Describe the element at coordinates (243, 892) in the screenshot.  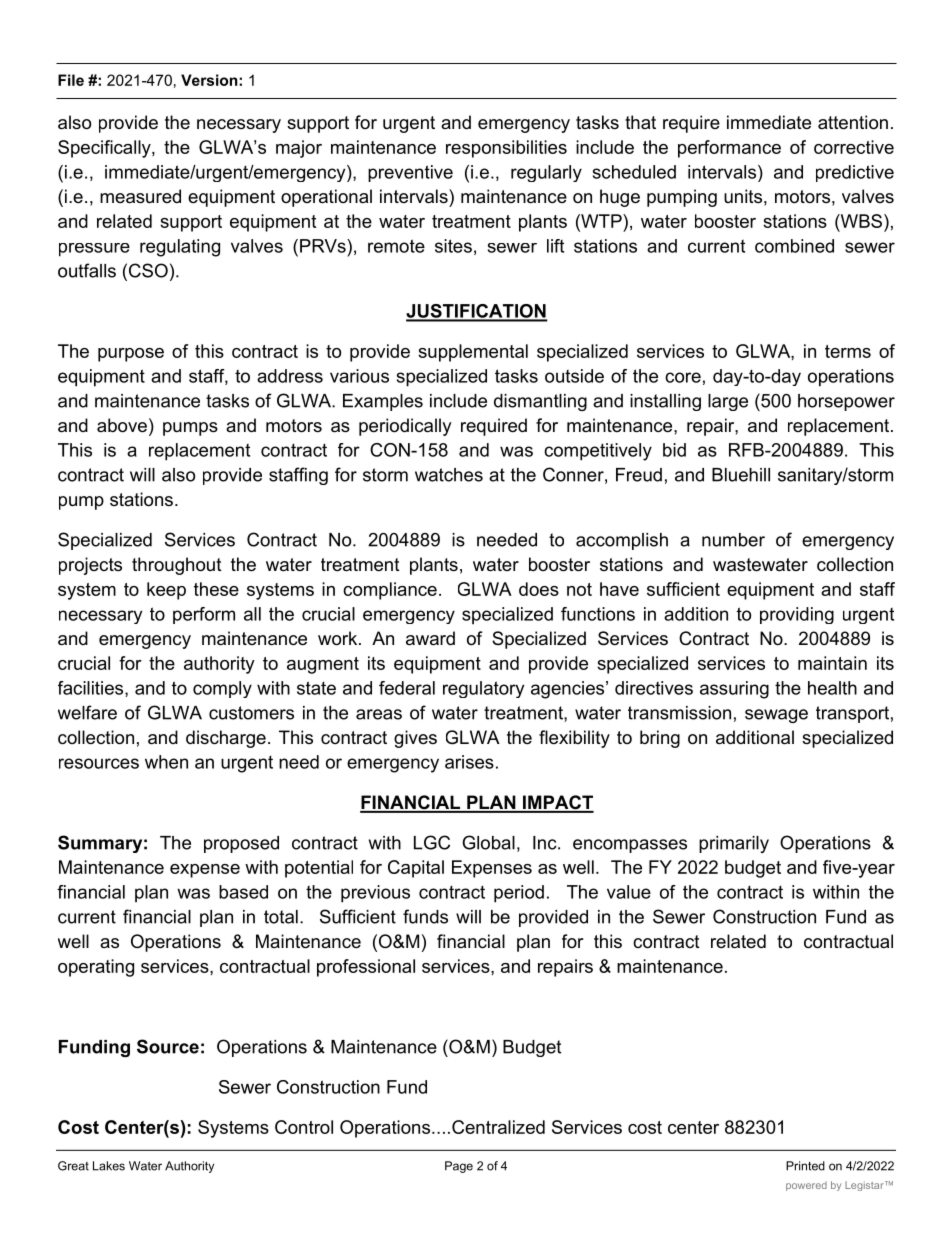
I see `based` at that location.
